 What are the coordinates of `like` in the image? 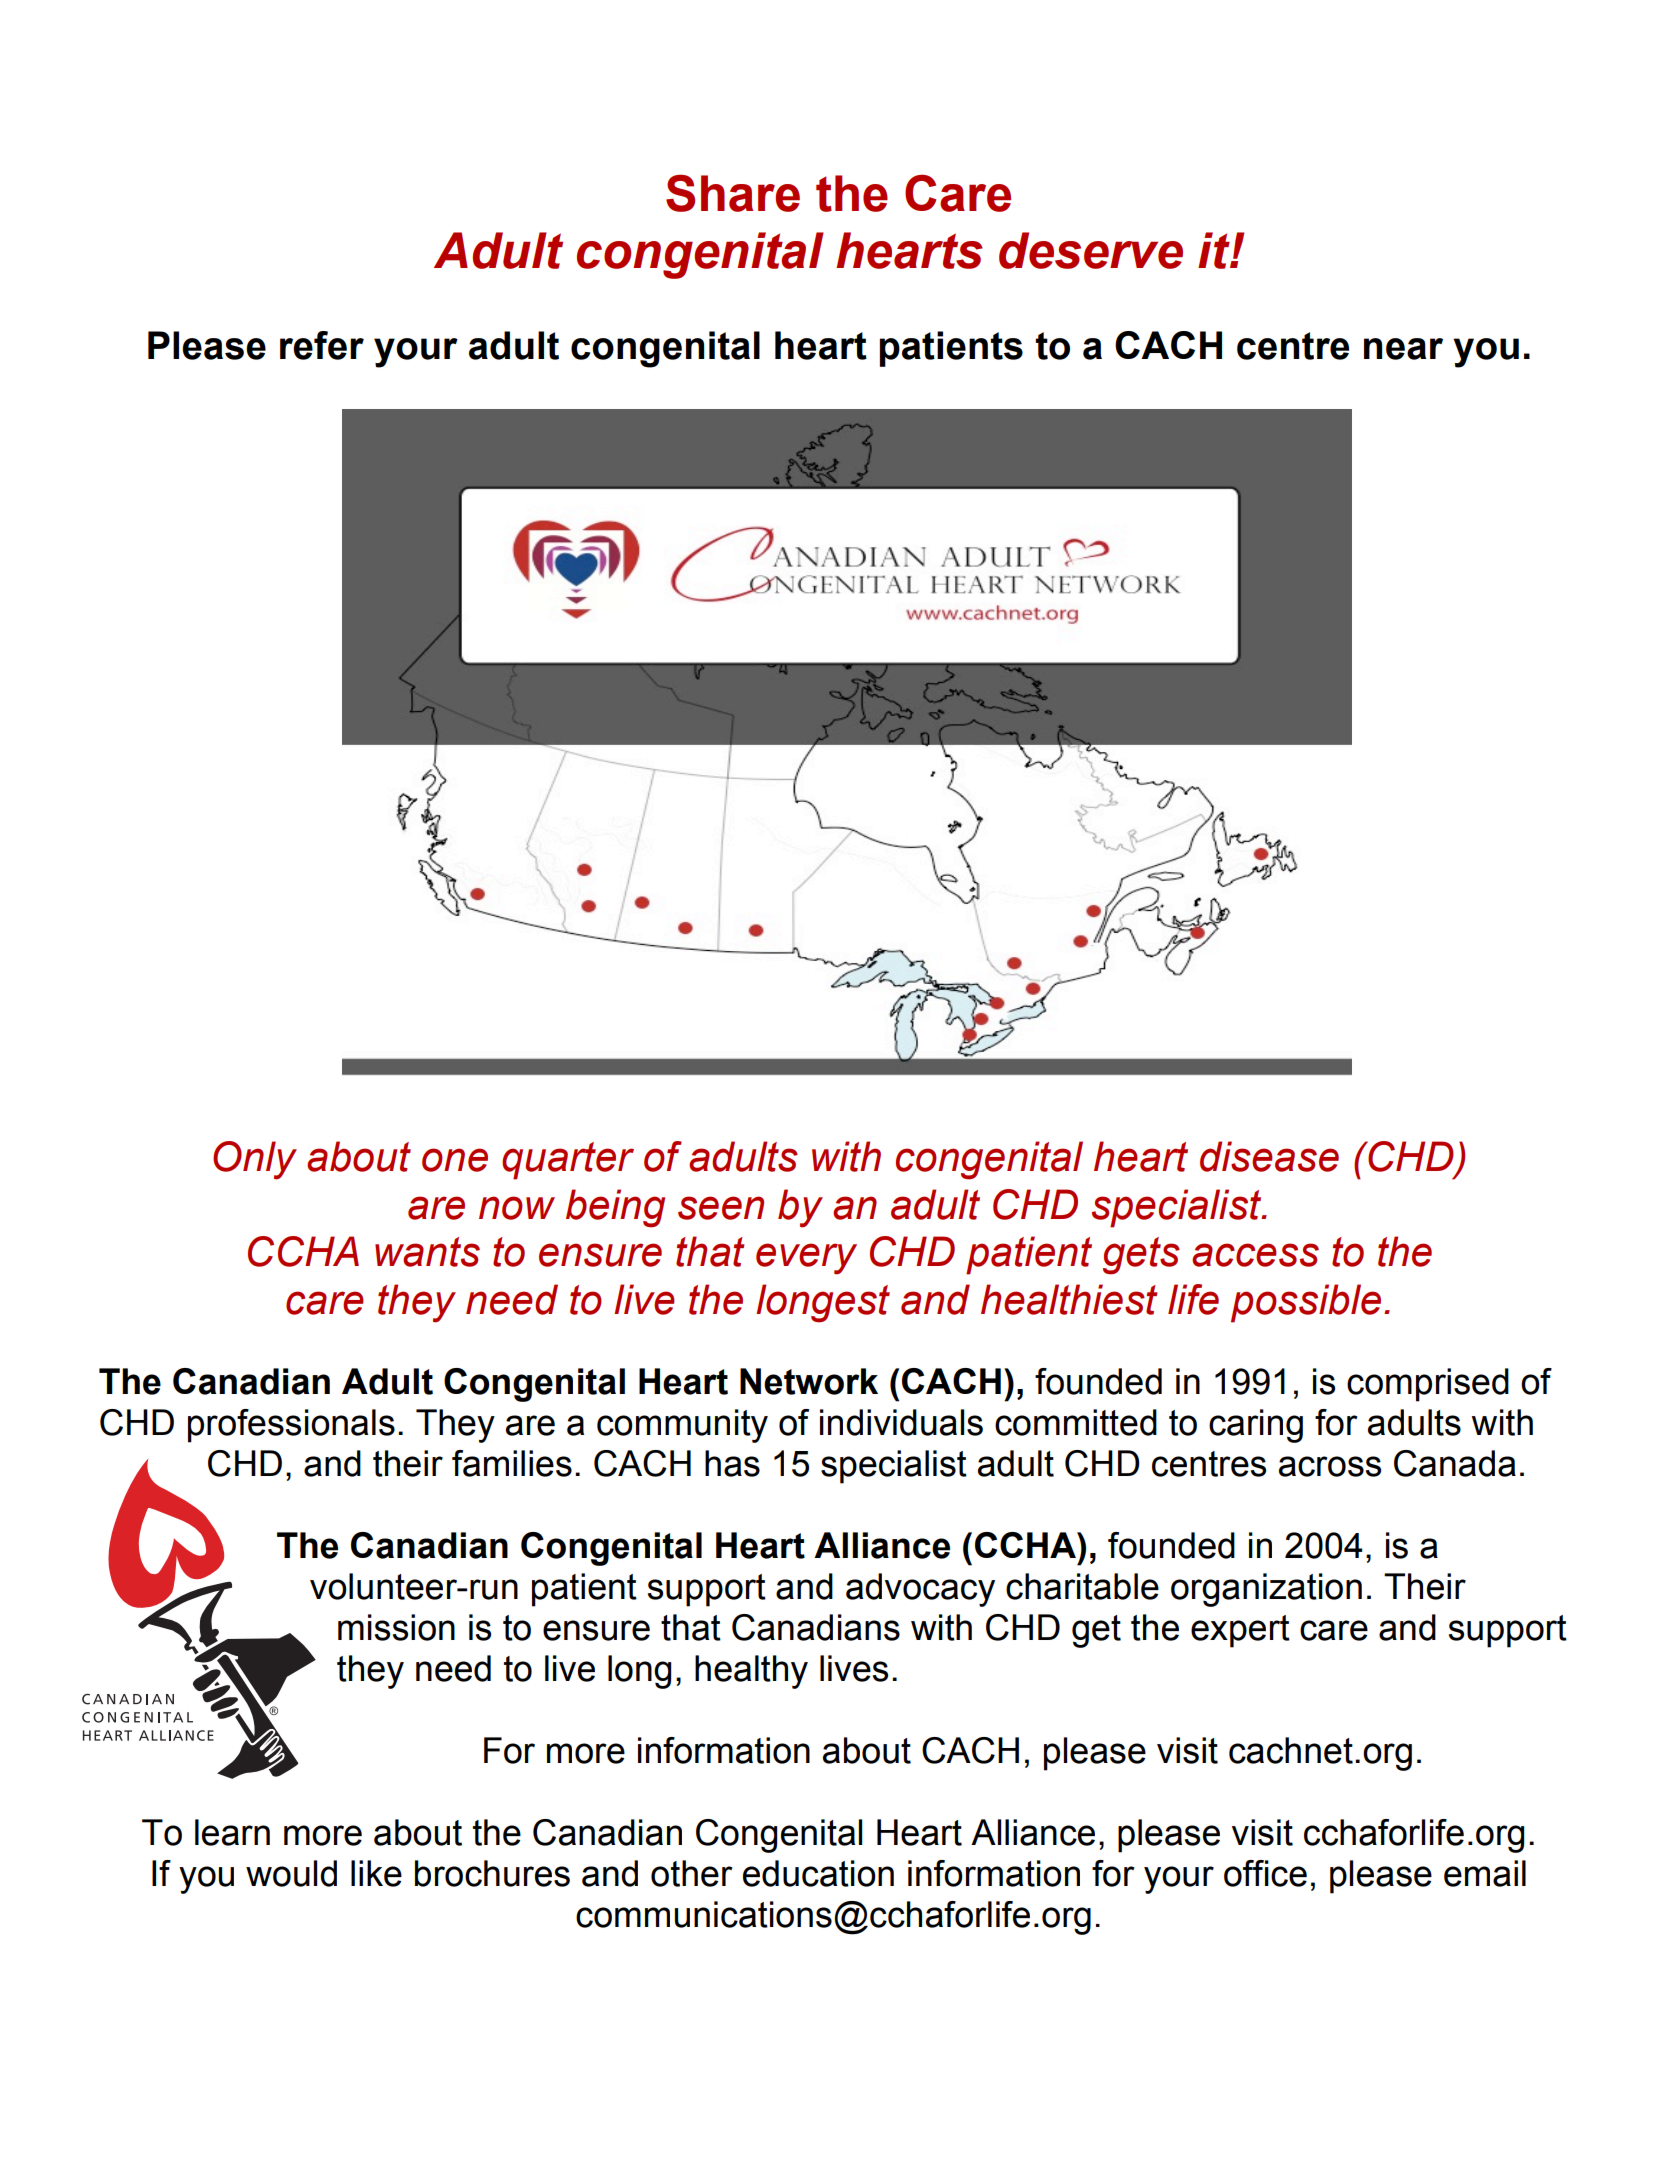 It's located at (376, 1873).
